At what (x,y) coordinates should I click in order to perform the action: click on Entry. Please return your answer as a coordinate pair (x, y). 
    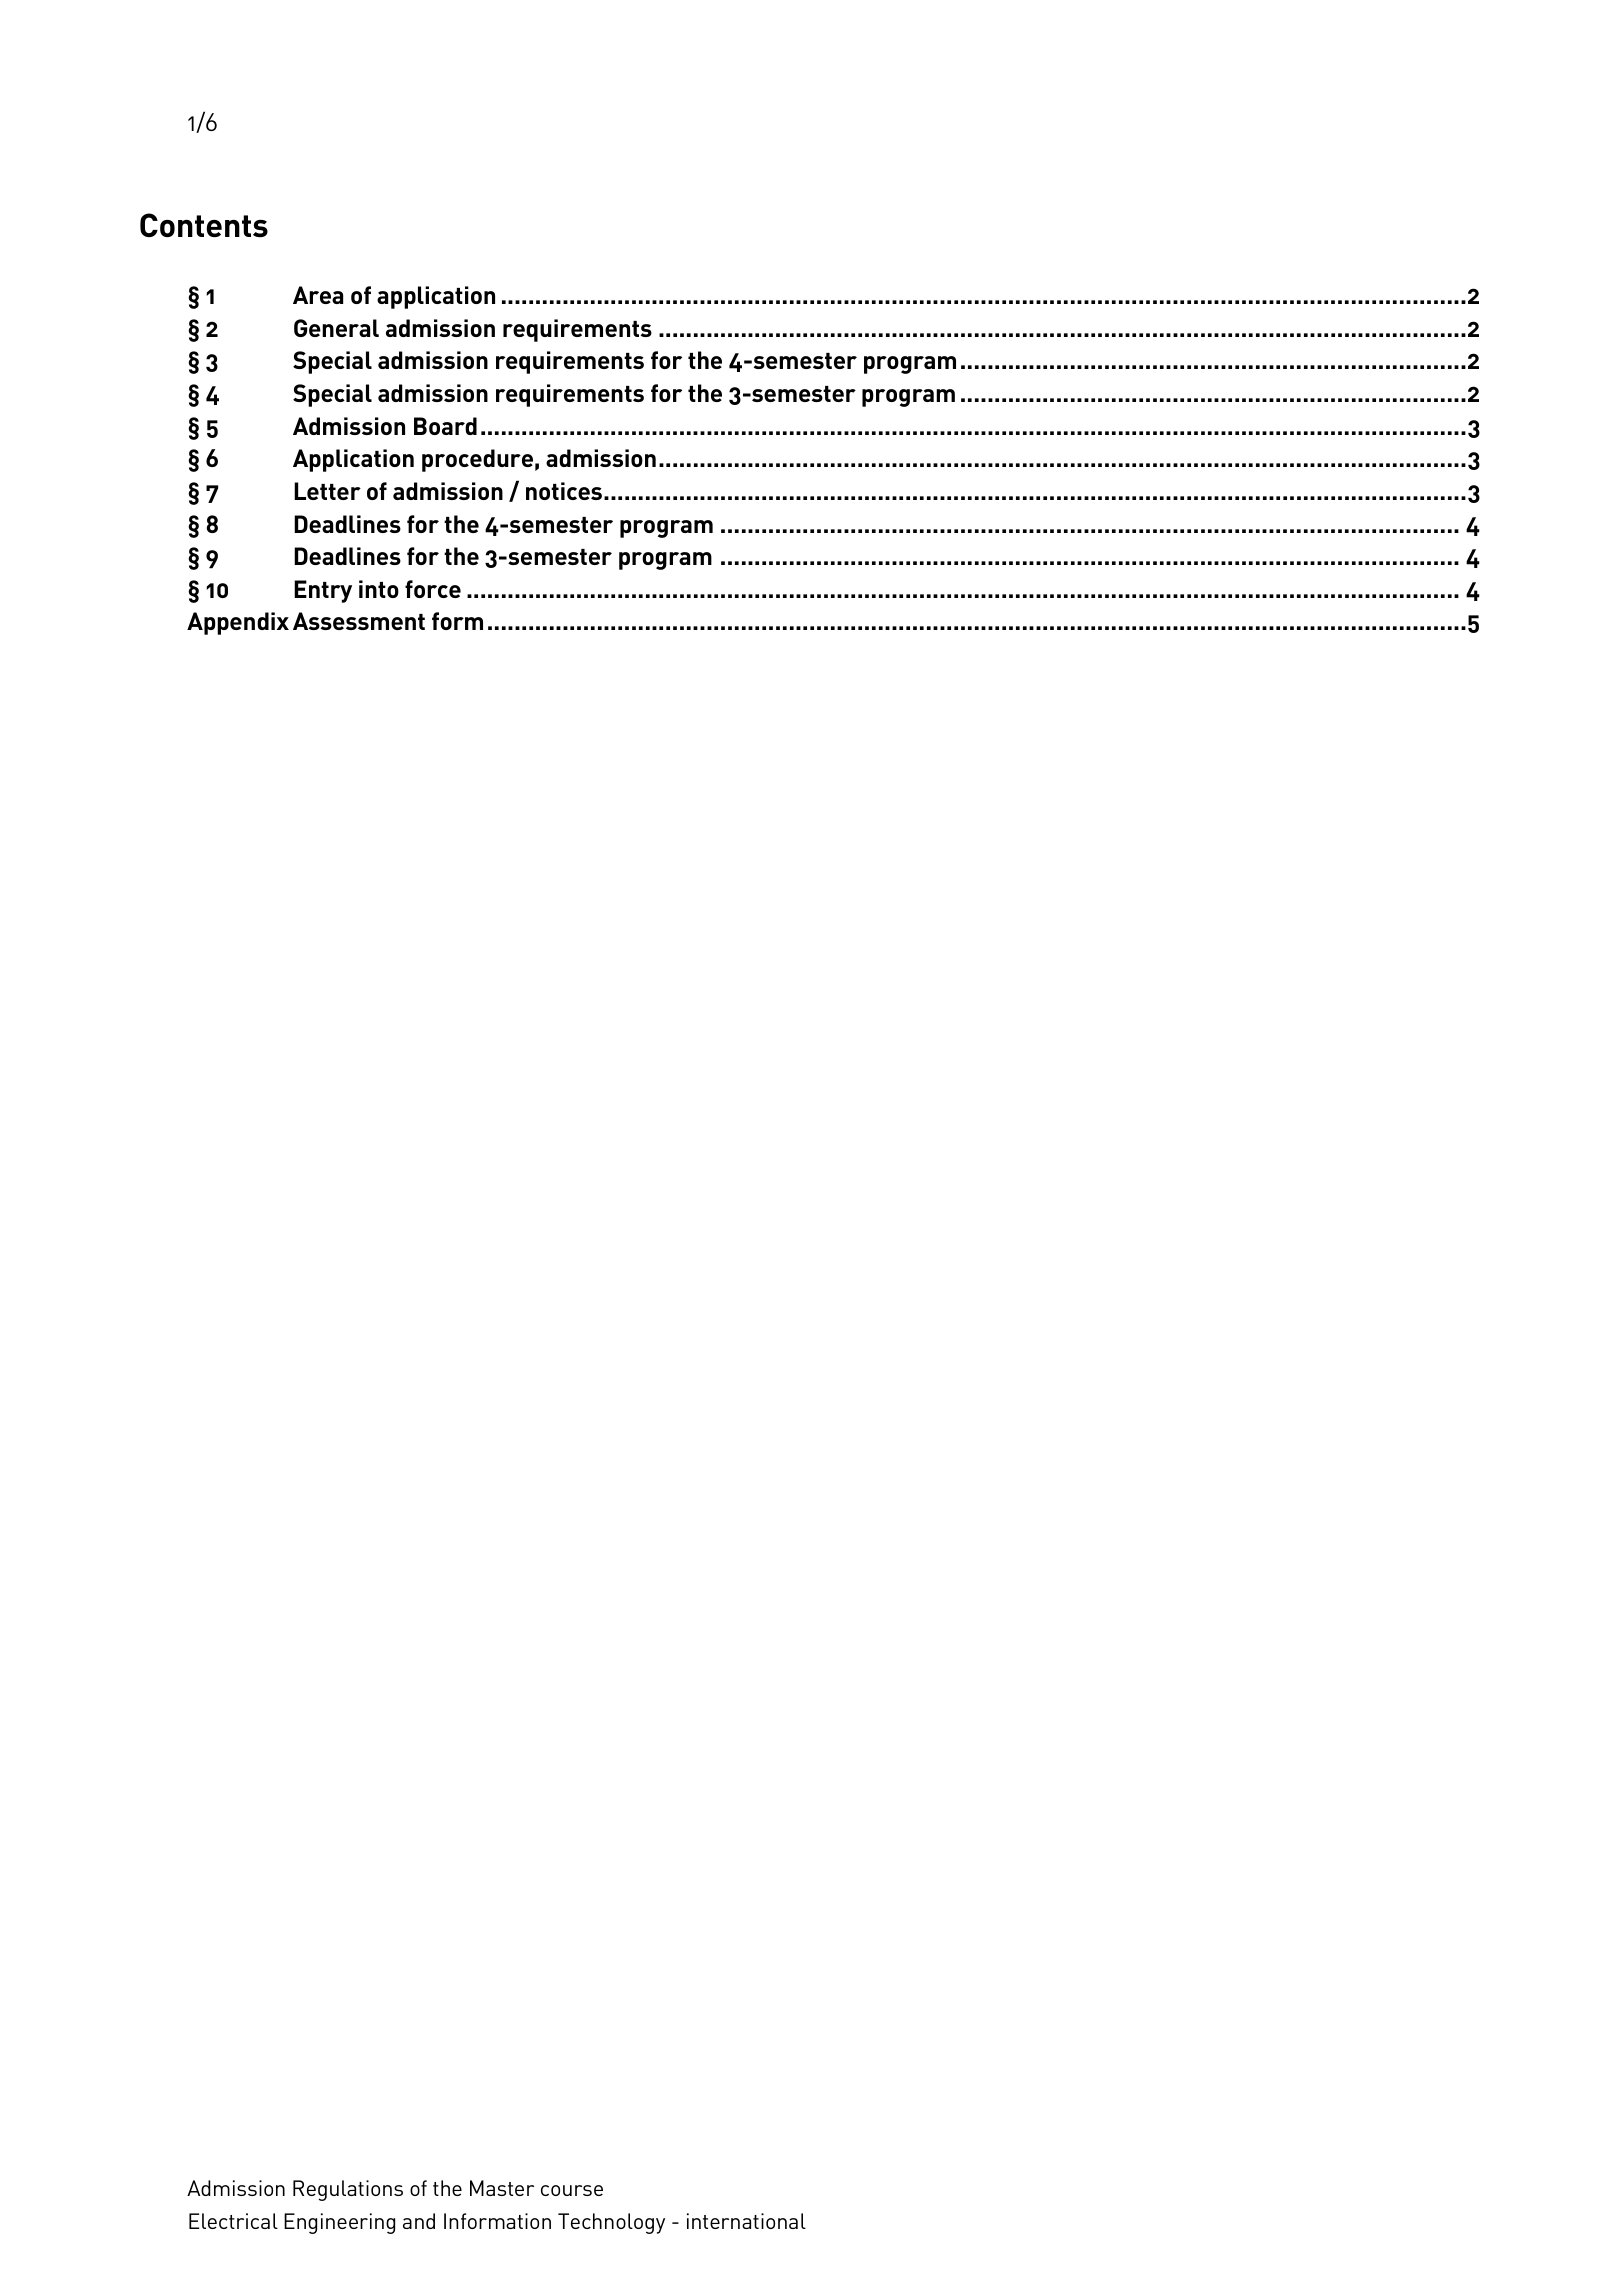
    Looking at the image, I should click on (323, 591).
